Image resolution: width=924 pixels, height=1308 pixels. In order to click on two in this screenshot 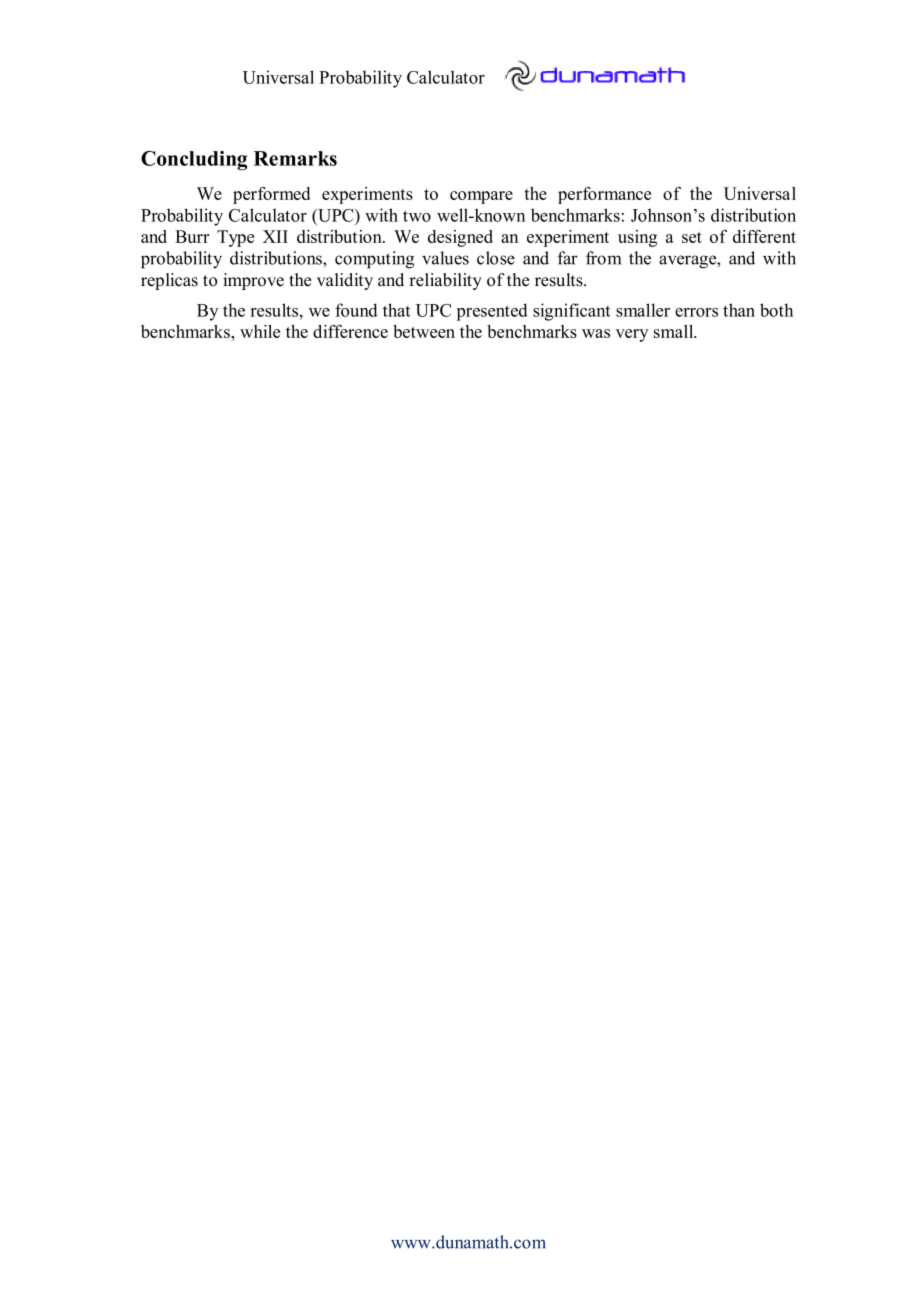, I will do `click(417, 216)`.
